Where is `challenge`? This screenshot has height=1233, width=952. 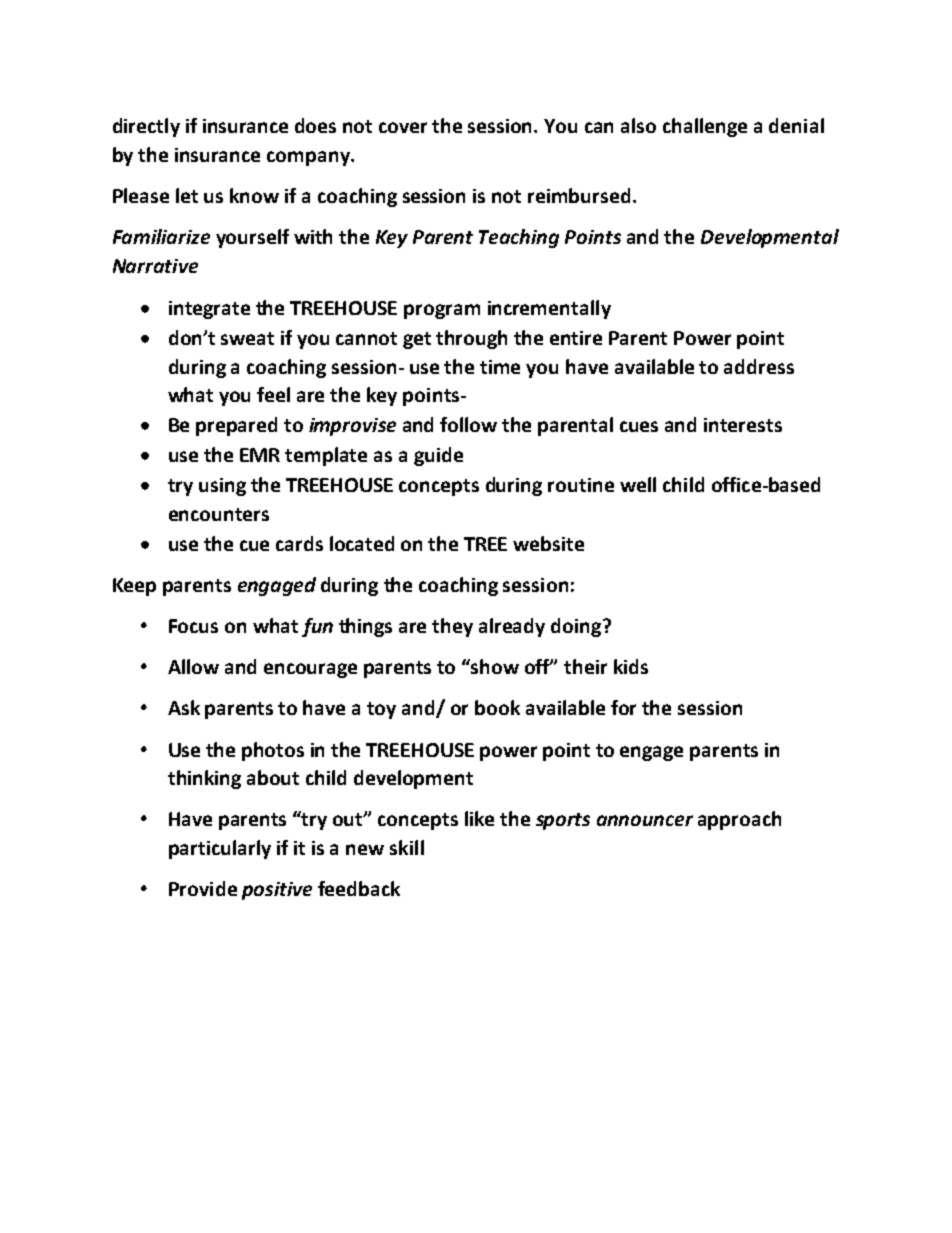
challenge is located at coordinates (705, 127).
